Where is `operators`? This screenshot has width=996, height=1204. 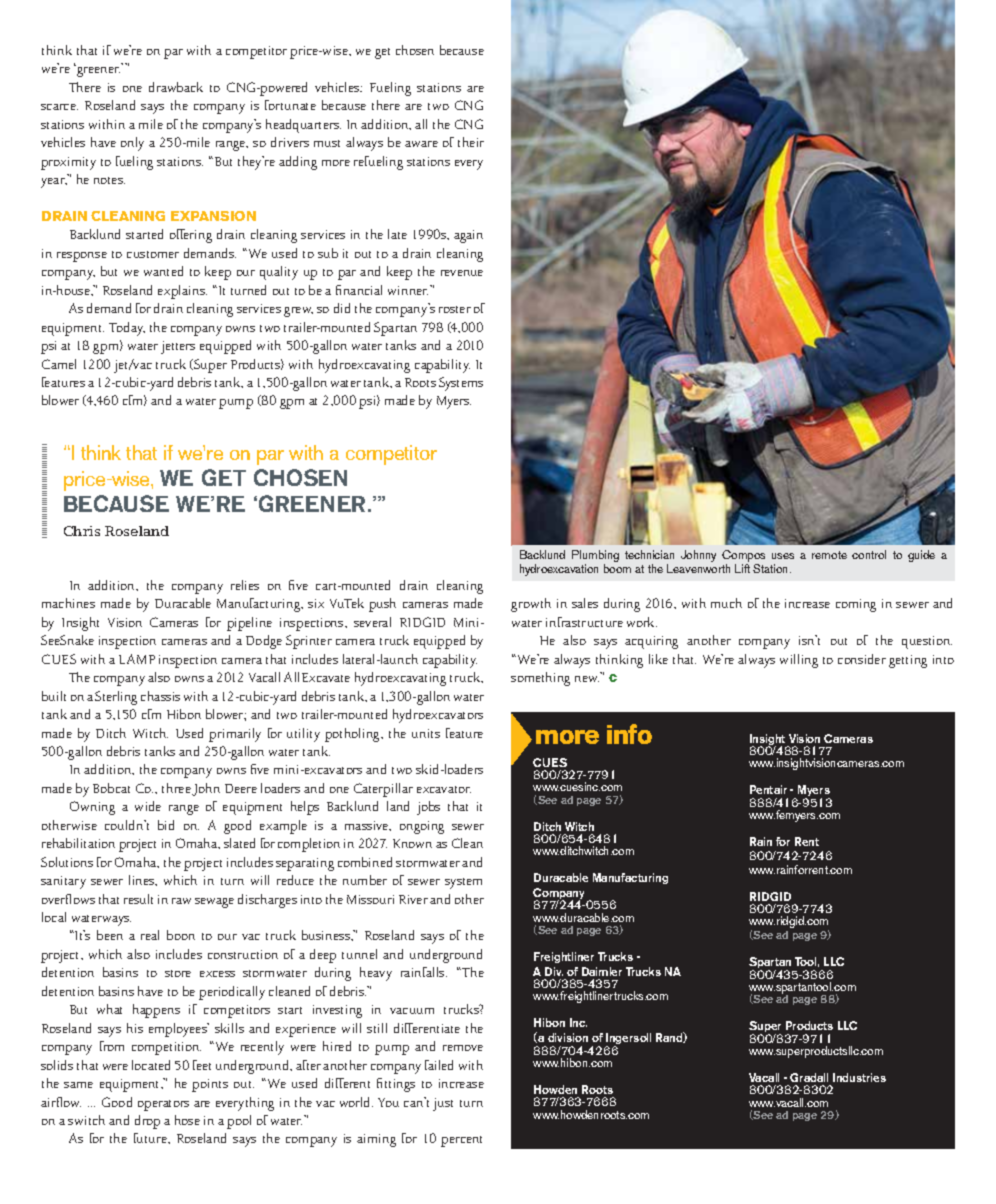 operators is located at coordinates (163, 1105).
